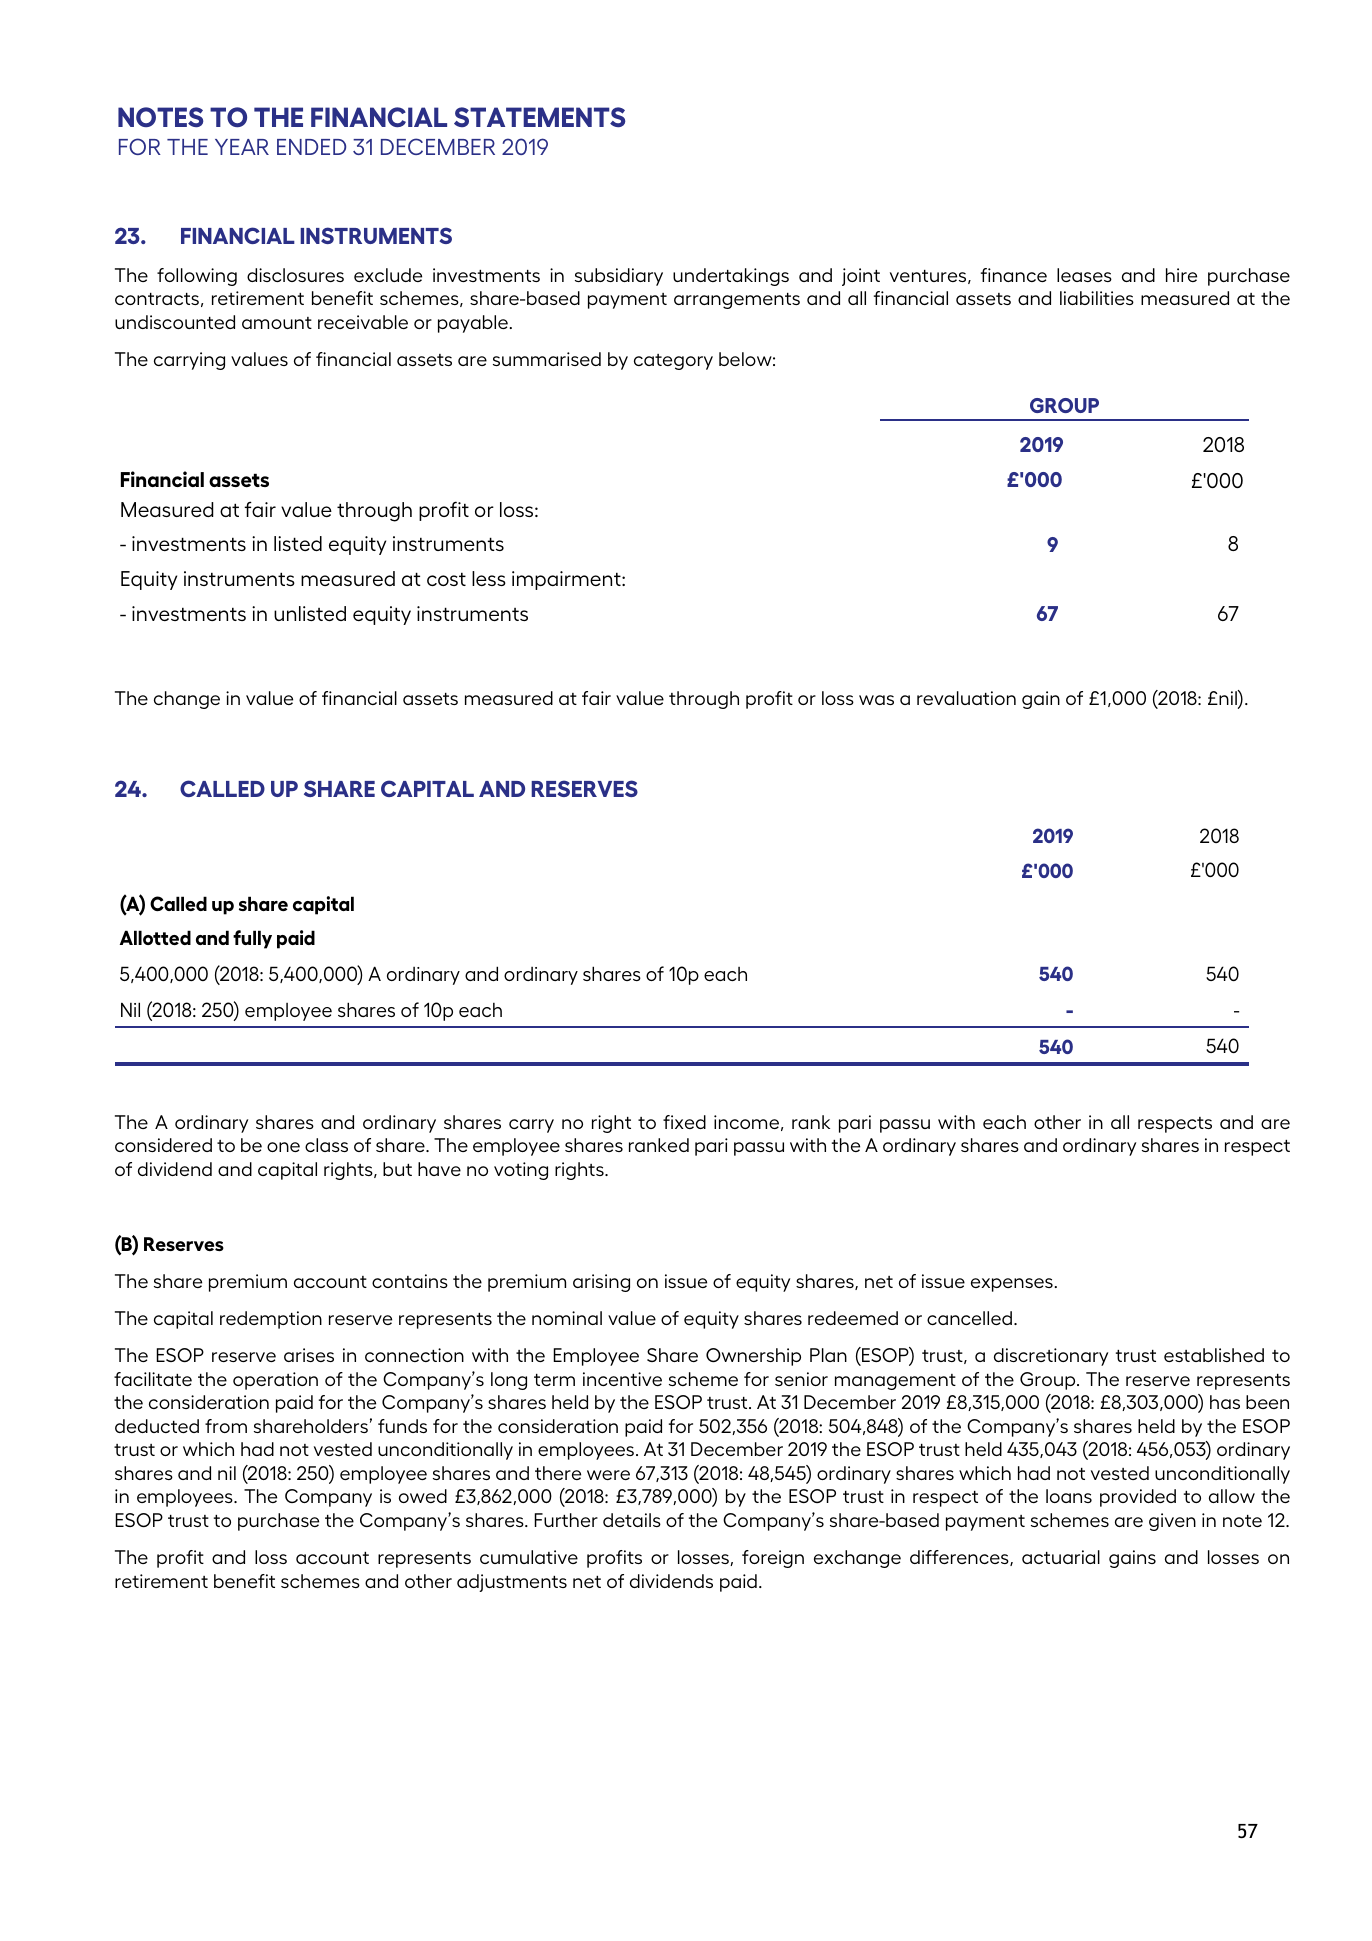  What do you see at coordinates (311, 147) in the screenshot?
I see `ENDED` at bounding box center [311, 147].
